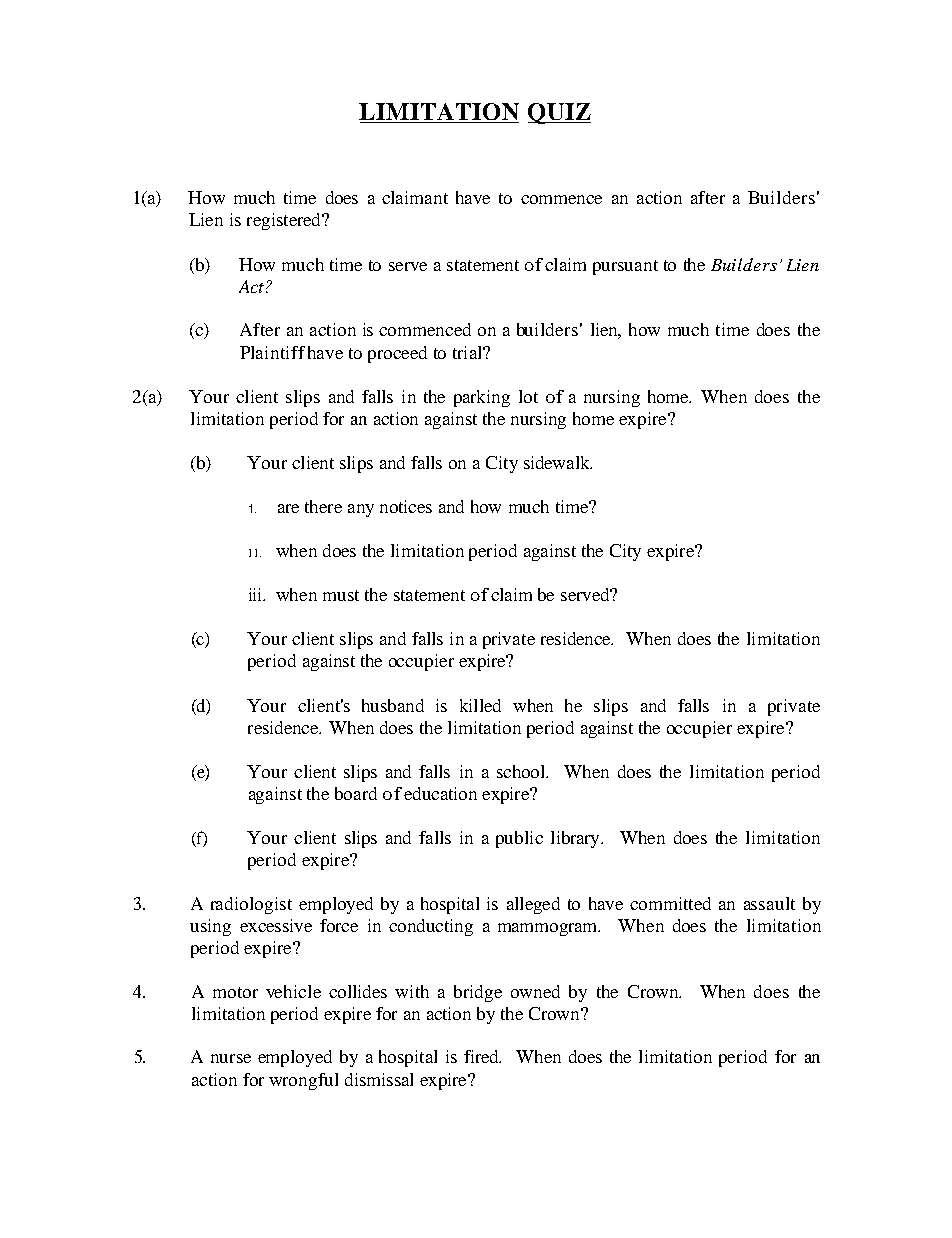 This screenshot has width=952, height=1238. I want to click on registered, so click(285, 221).
